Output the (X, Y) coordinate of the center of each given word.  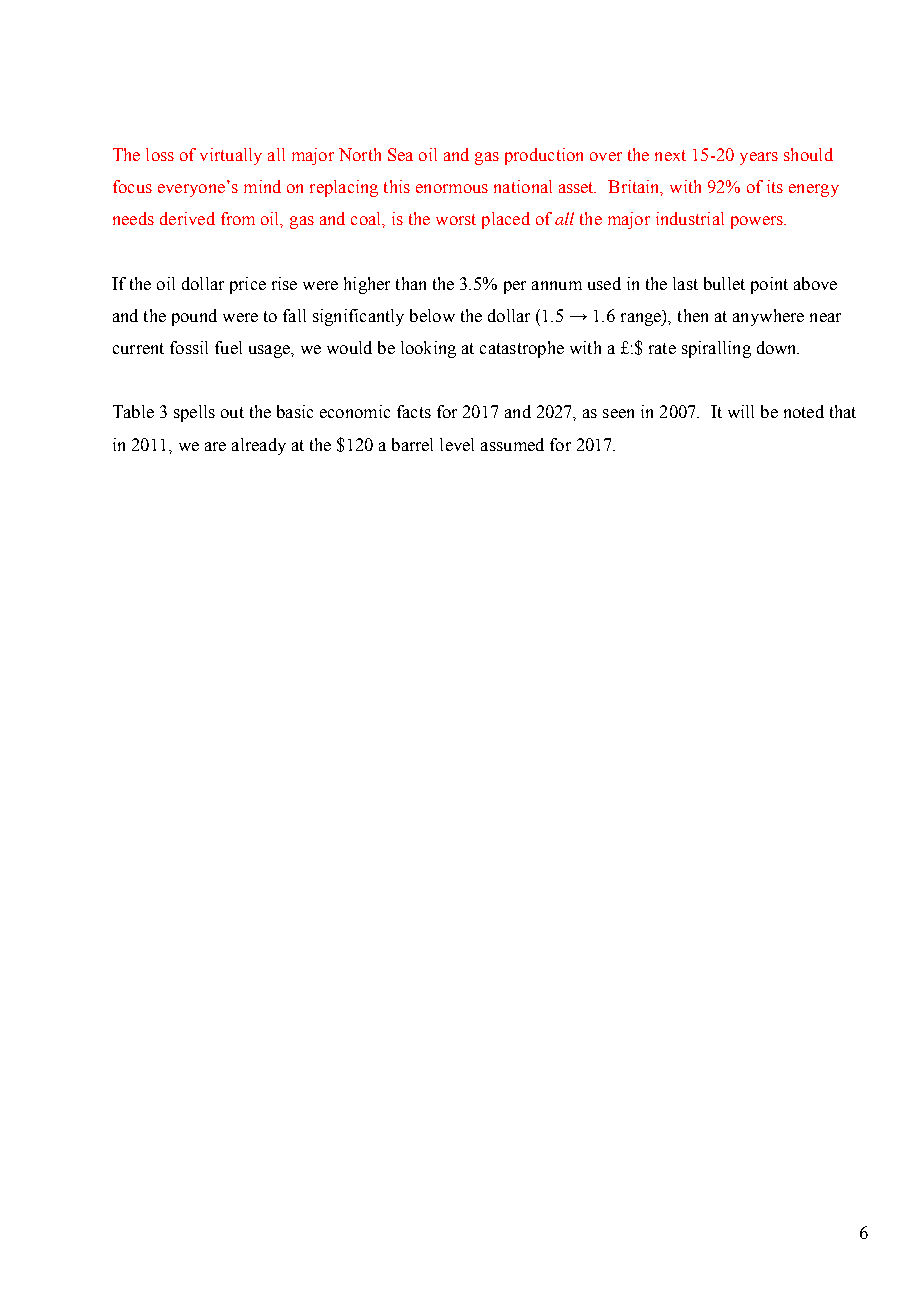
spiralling (716, 349)
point (769, 285)
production (544, 156)
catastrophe (522, 349)
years (759, 158)
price (248, 285)
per (515, 287)
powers (758, 222)
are (215, 446)
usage (270, 351)
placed (506, 220)
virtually (231, 156)
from (238, 218)
